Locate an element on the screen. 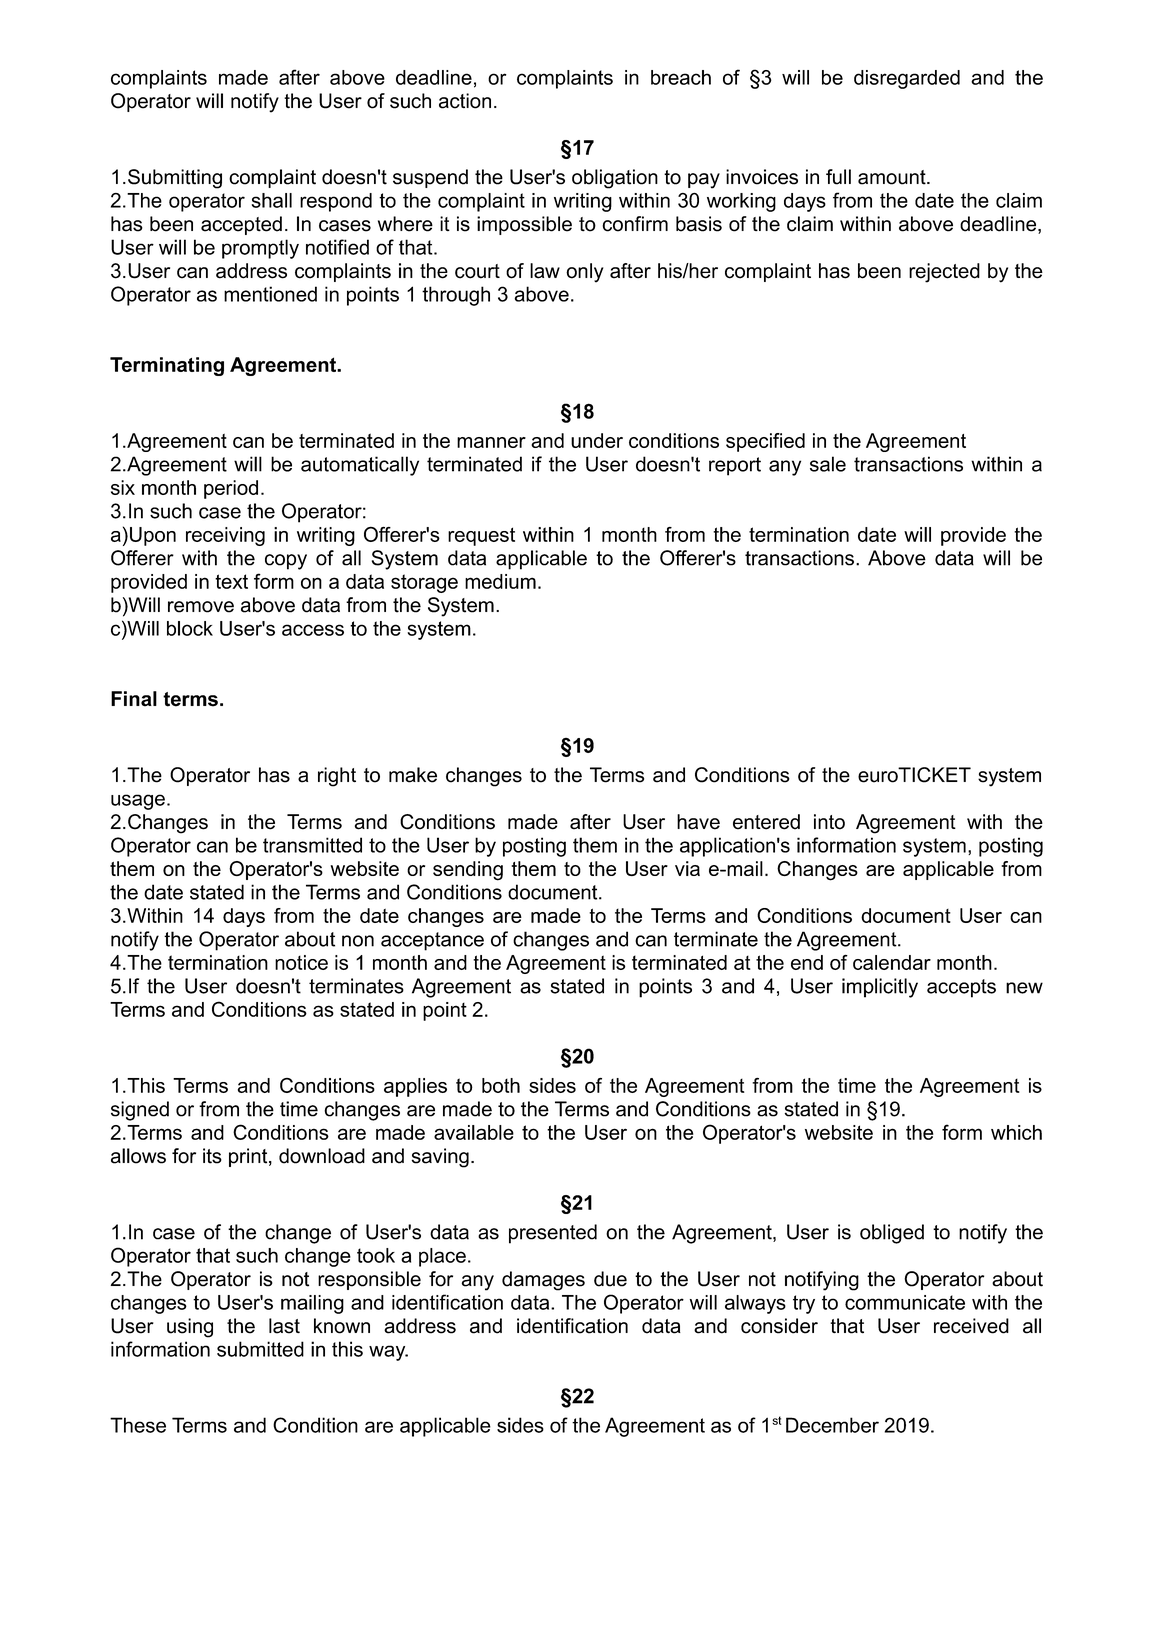  disregarded is located at coordinates (907, 79).
